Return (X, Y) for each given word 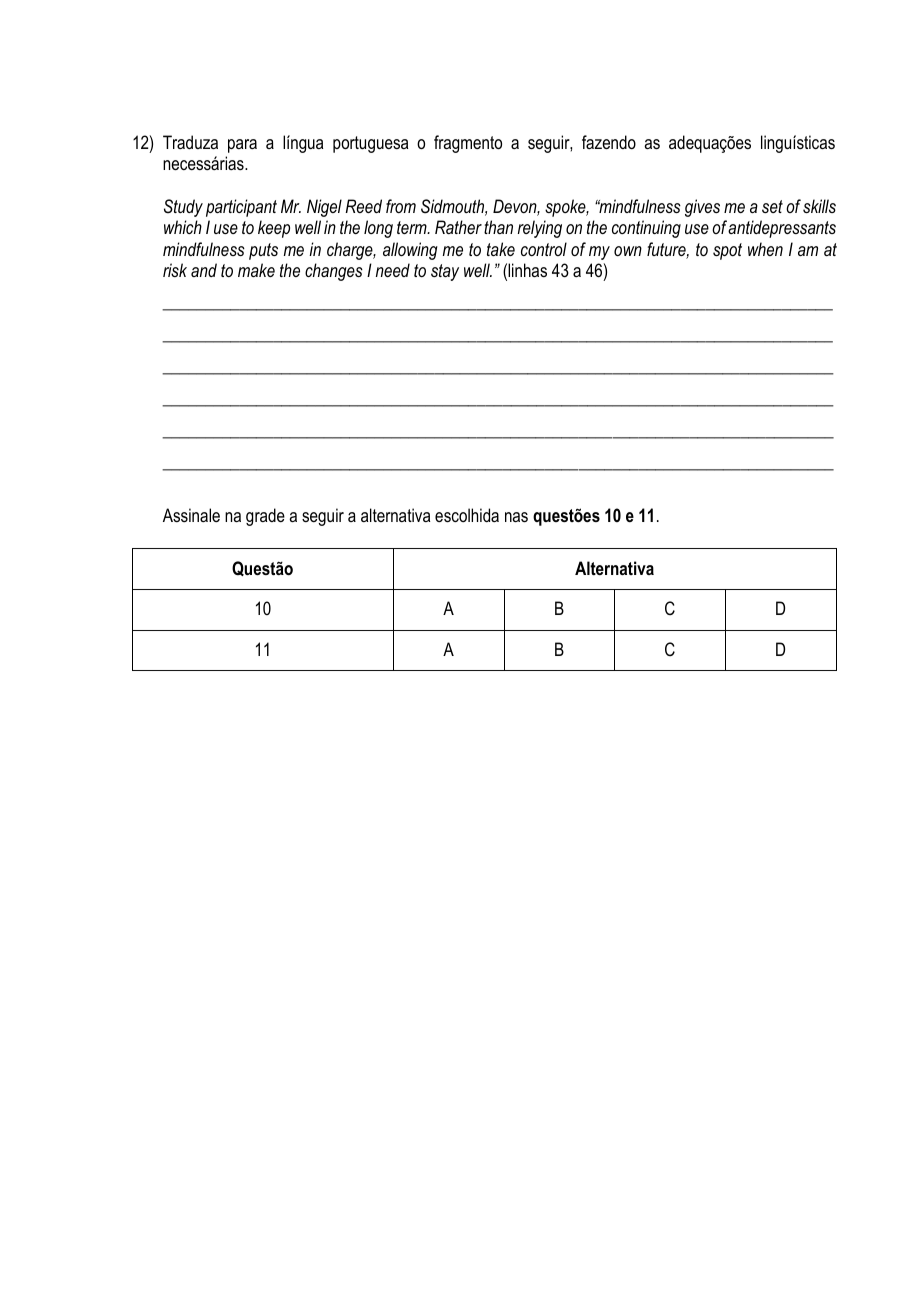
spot (727, 251)
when (765, 249)
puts (263, 251)
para (242, 146)
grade (265, 517)
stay (445, 272)
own (628, 251)
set (772, 206)
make (256, 270)
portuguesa (370, 144)
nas (516, 517)
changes (334, 272)
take (501, 249)
